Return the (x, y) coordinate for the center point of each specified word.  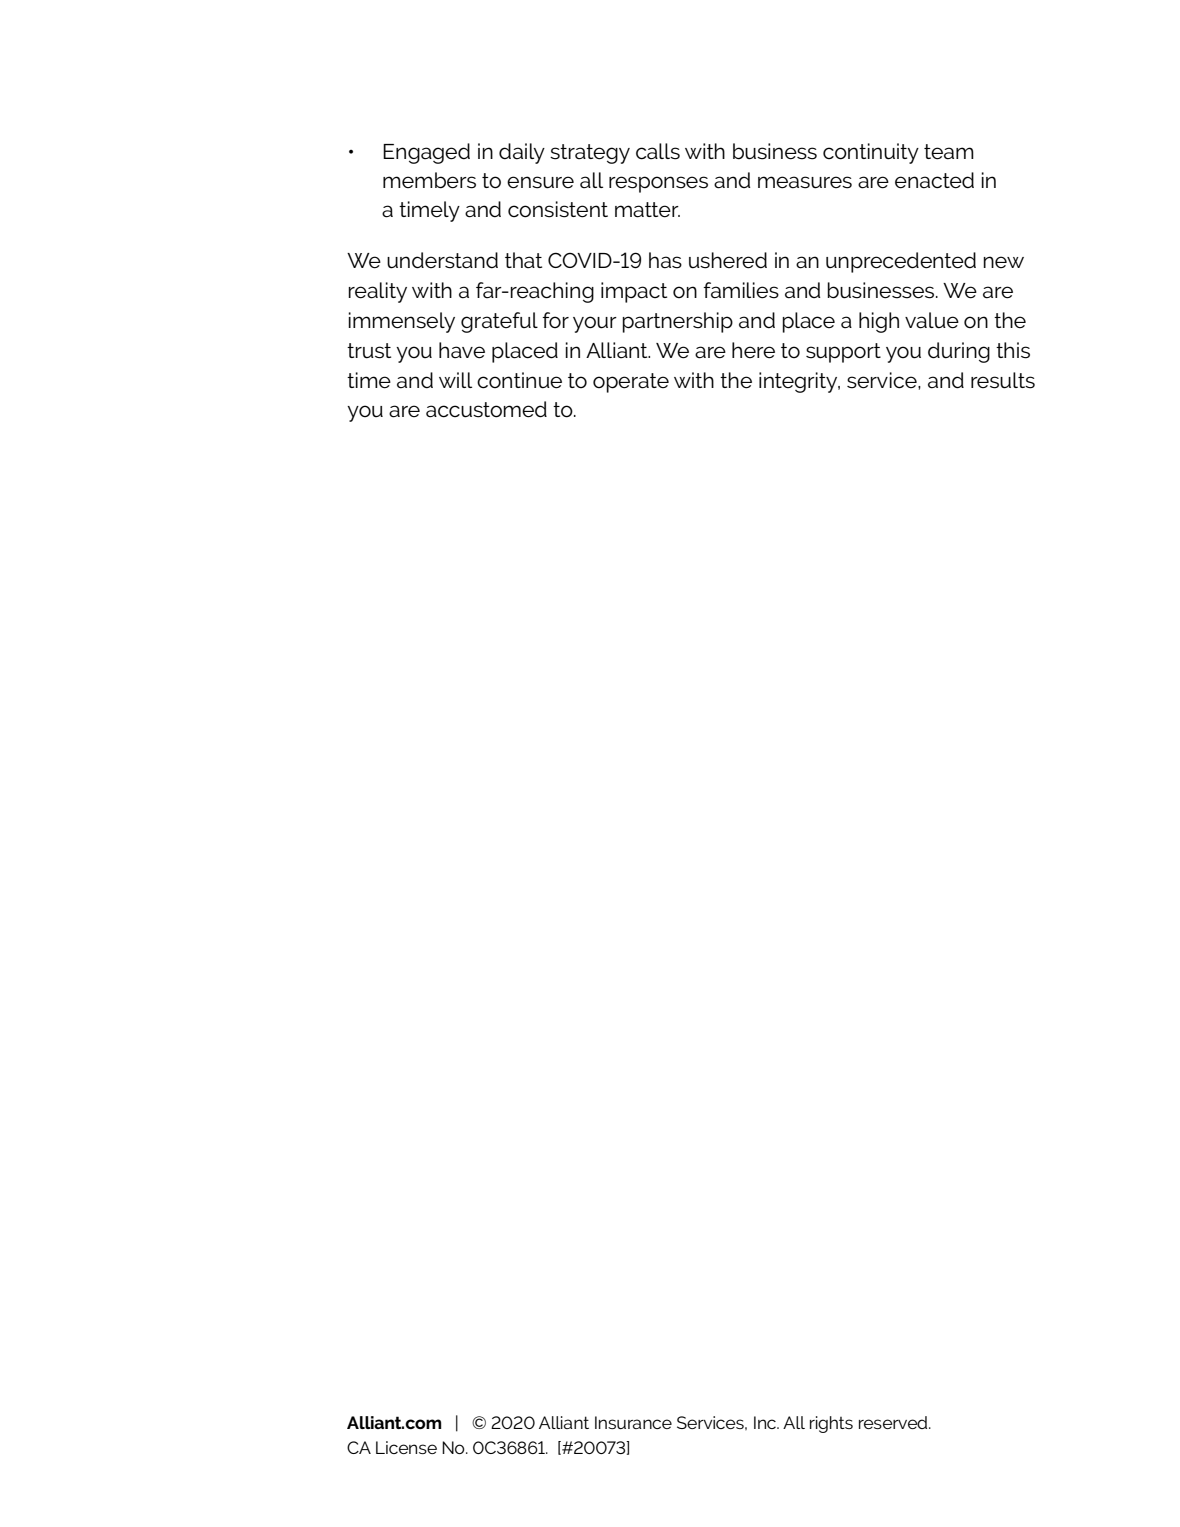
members (429, 180)
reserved (894, 1422)
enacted (934, 180)
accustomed (486, 409)
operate (631, 383)
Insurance (633, 1422)
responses (658, 184)
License (406, 1447)
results (1003, 380)
